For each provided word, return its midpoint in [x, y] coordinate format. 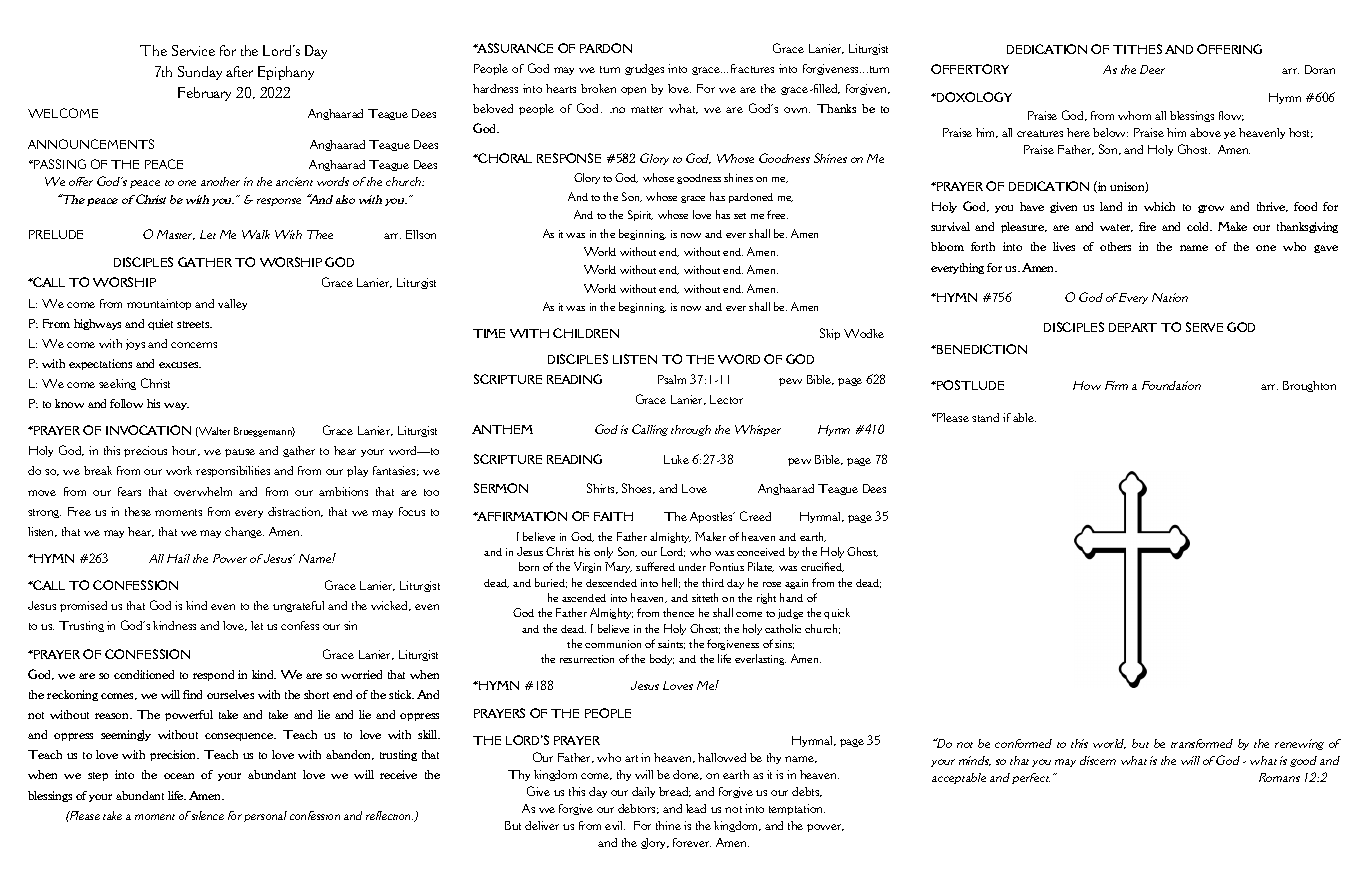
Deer [1152, 69]
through [691, 430]
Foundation [1171, 385]
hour [186, 451]
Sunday [200, 73]
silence [206, 815]
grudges [644, 69]
